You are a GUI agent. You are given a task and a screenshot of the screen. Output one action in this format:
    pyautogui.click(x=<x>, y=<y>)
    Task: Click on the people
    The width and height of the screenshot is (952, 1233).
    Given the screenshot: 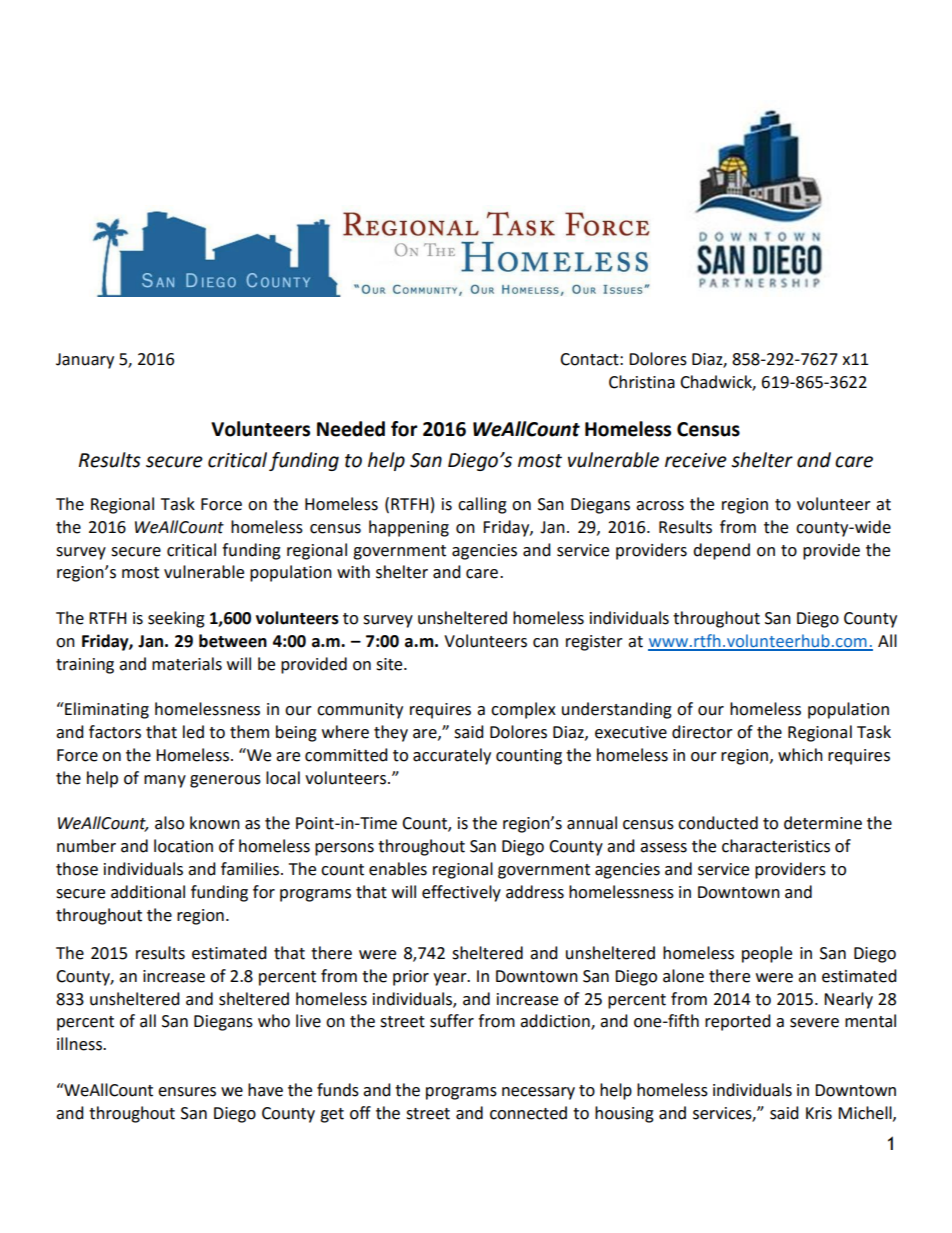 What is the action you would take?
    pyautogui.click(x=767, y=954)
